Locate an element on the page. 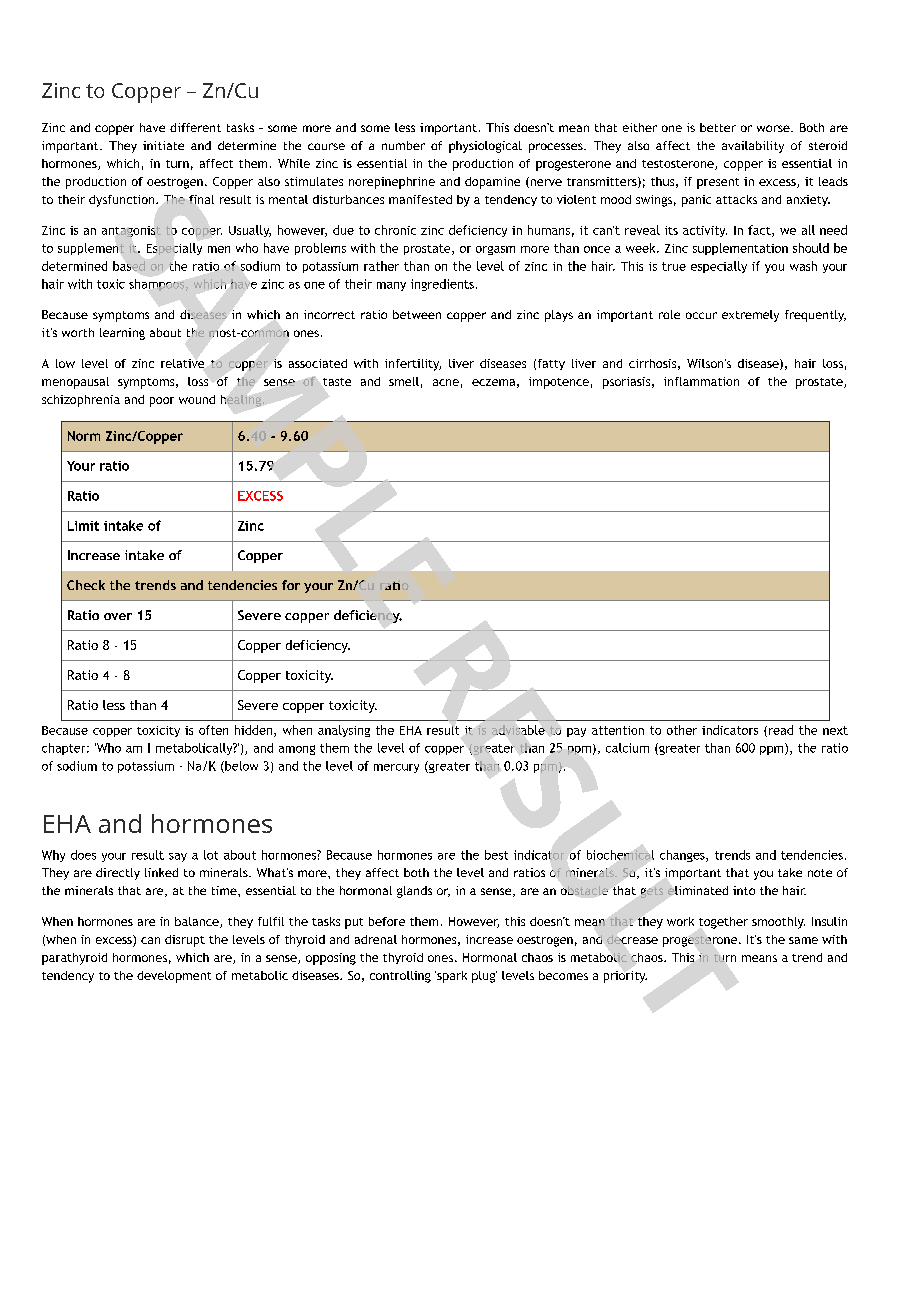  physiological is located at coordinates (485, 147).
